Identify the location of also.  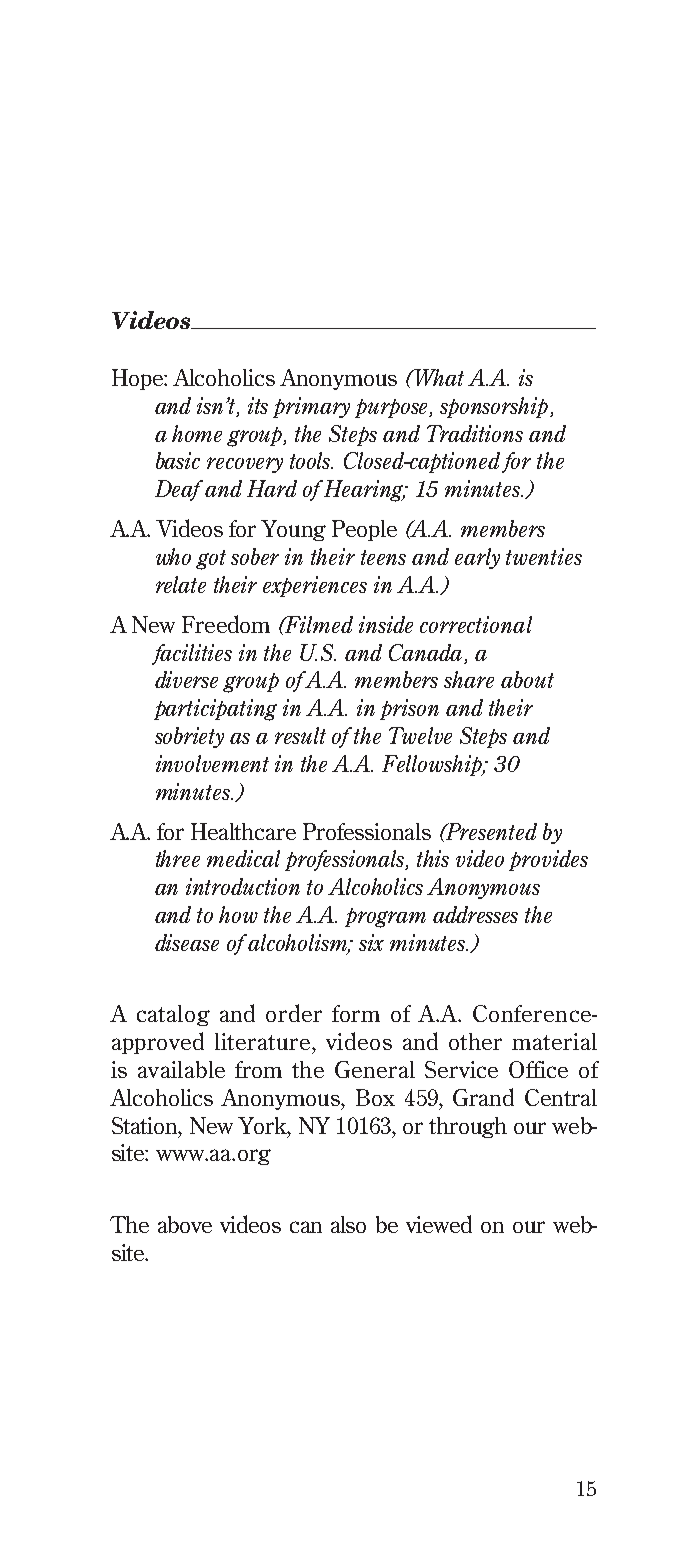
(348, 1224).
